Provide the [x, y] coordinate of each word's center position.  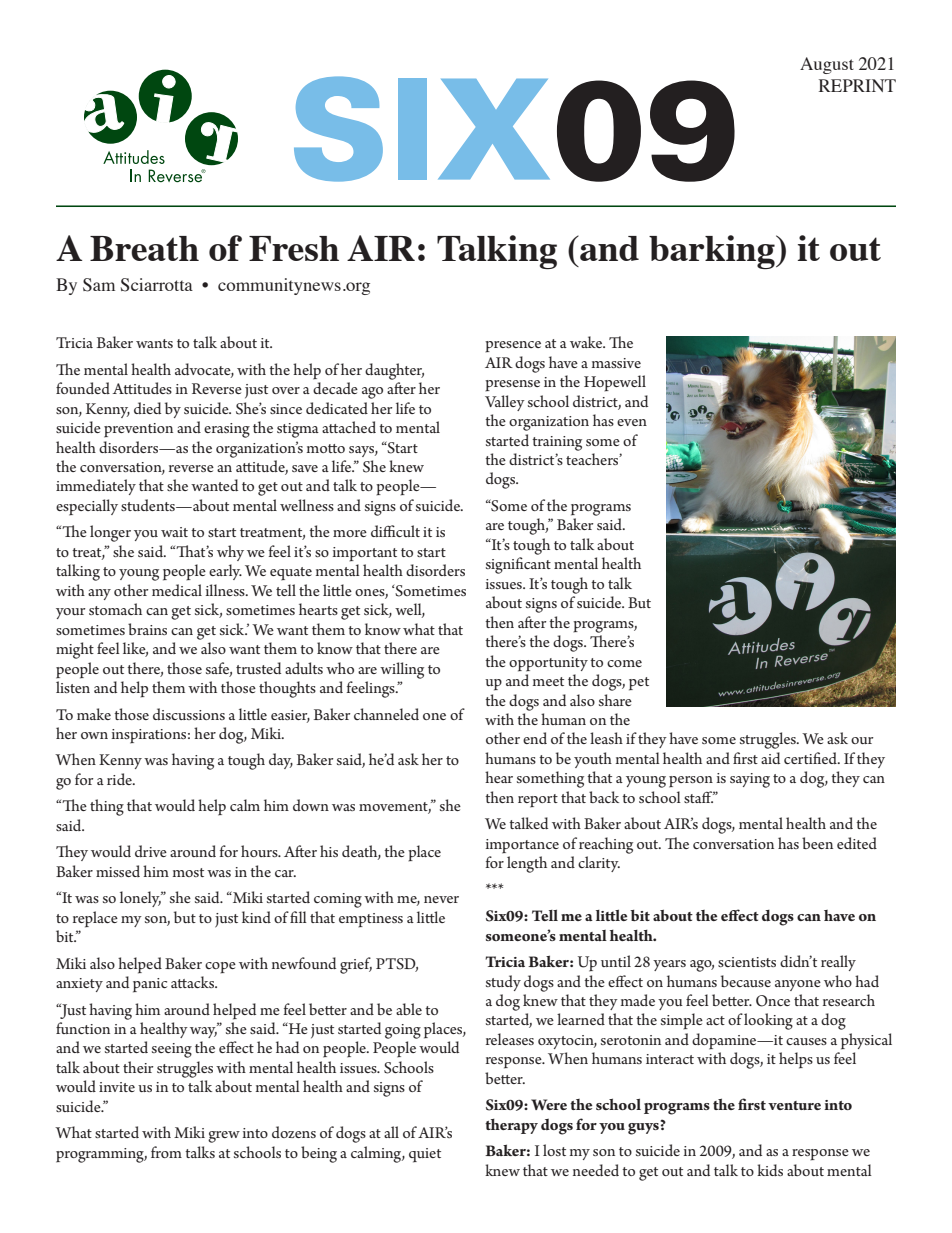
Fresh [294, 248]
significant [518, 565]
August [827, 65]
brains [147, 629]
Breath [144, 248]
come [624, 663]
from [166, 1152]
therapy [511, 1126]
